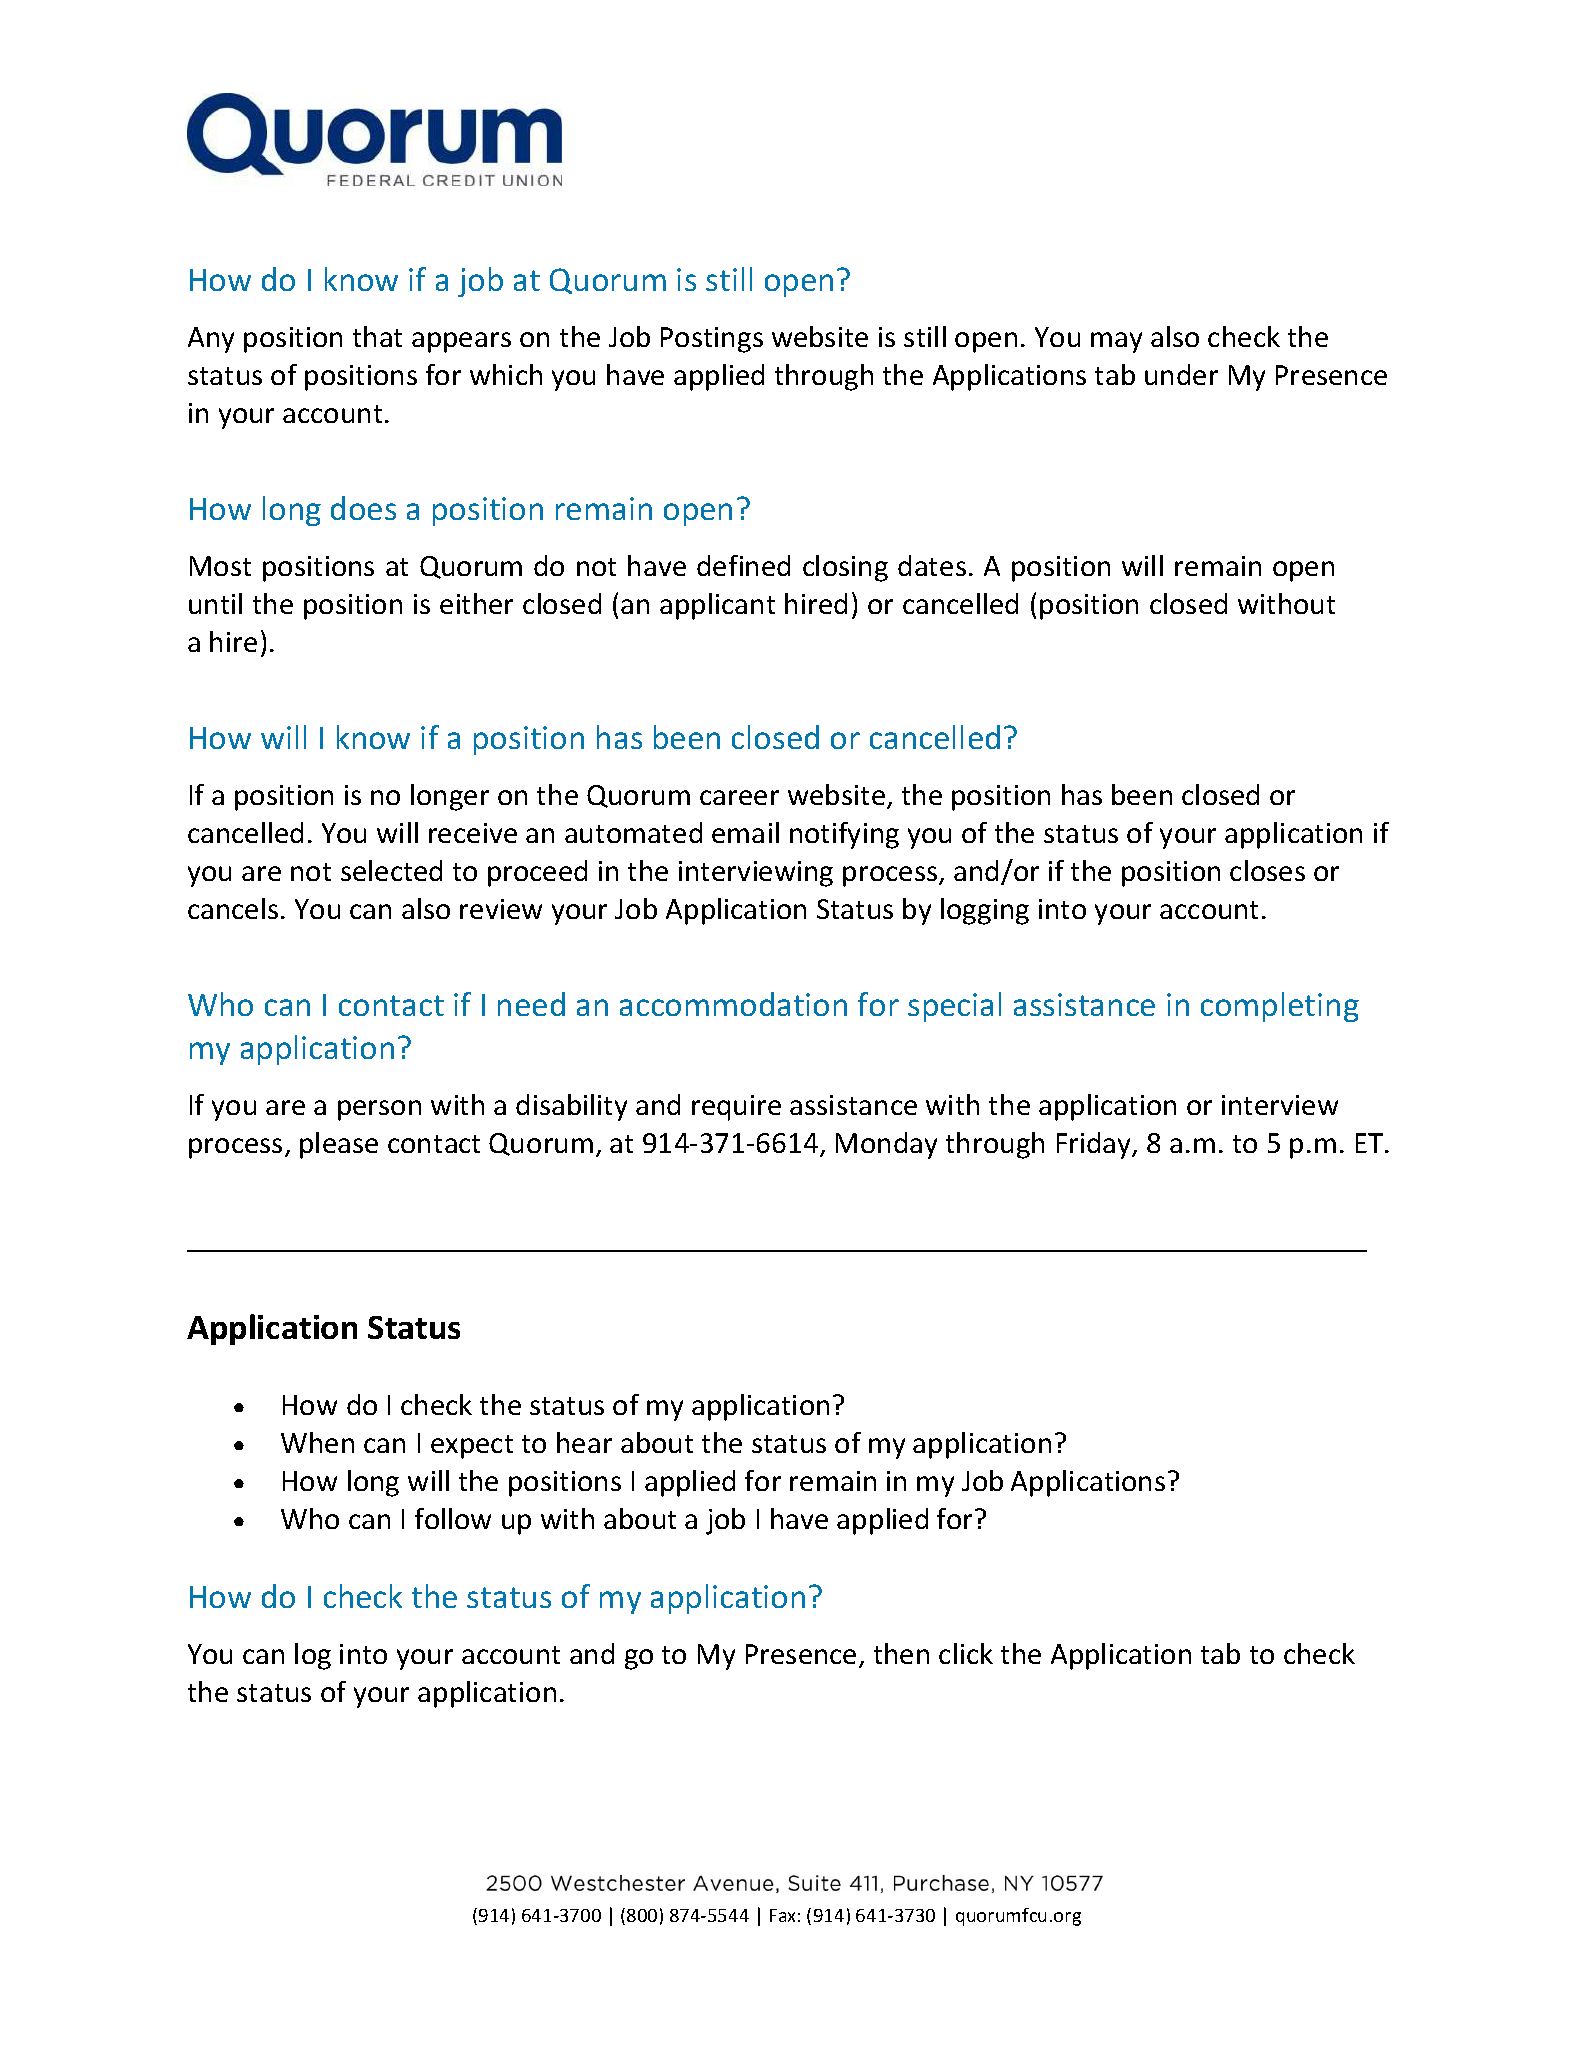 Image resolution: width=1590 pixels, height=2058 pixels. What do you see at coordinates (377, 336) in the page?
I see `that` at bounding box center [377, 336].
